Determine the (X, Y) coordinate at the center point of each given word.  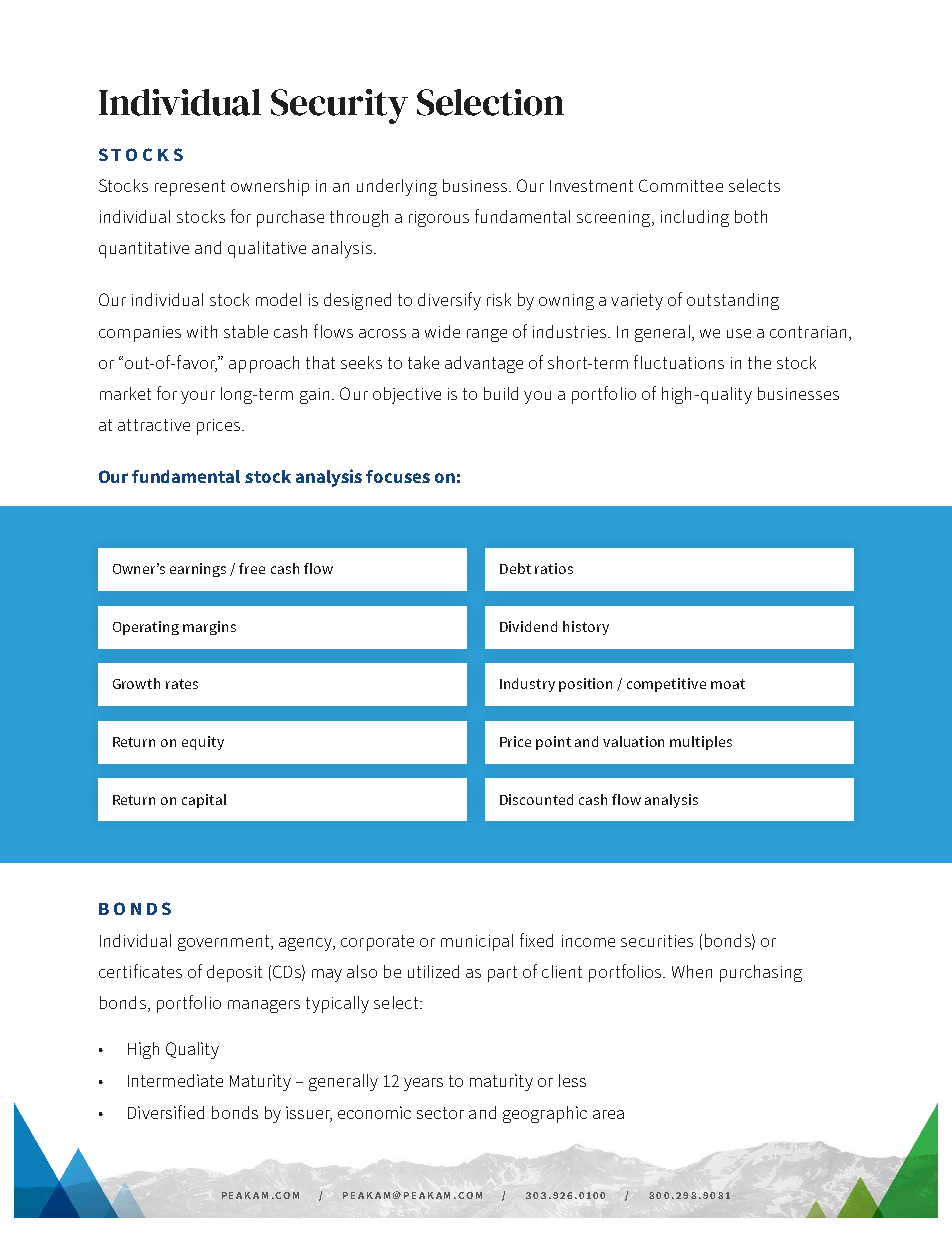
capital (204, 801)
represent (190, 188)
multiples (701, 743)
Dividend (528, 626)
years (423, 1084)
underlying (397, 187)
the (759, 362)
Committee (681, 185)
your (198, 397)
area (608, 1114)
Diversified (166, 1112)
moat (728, 684)
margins (209, 628)
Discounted (536, 799)
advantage (484, 364)
